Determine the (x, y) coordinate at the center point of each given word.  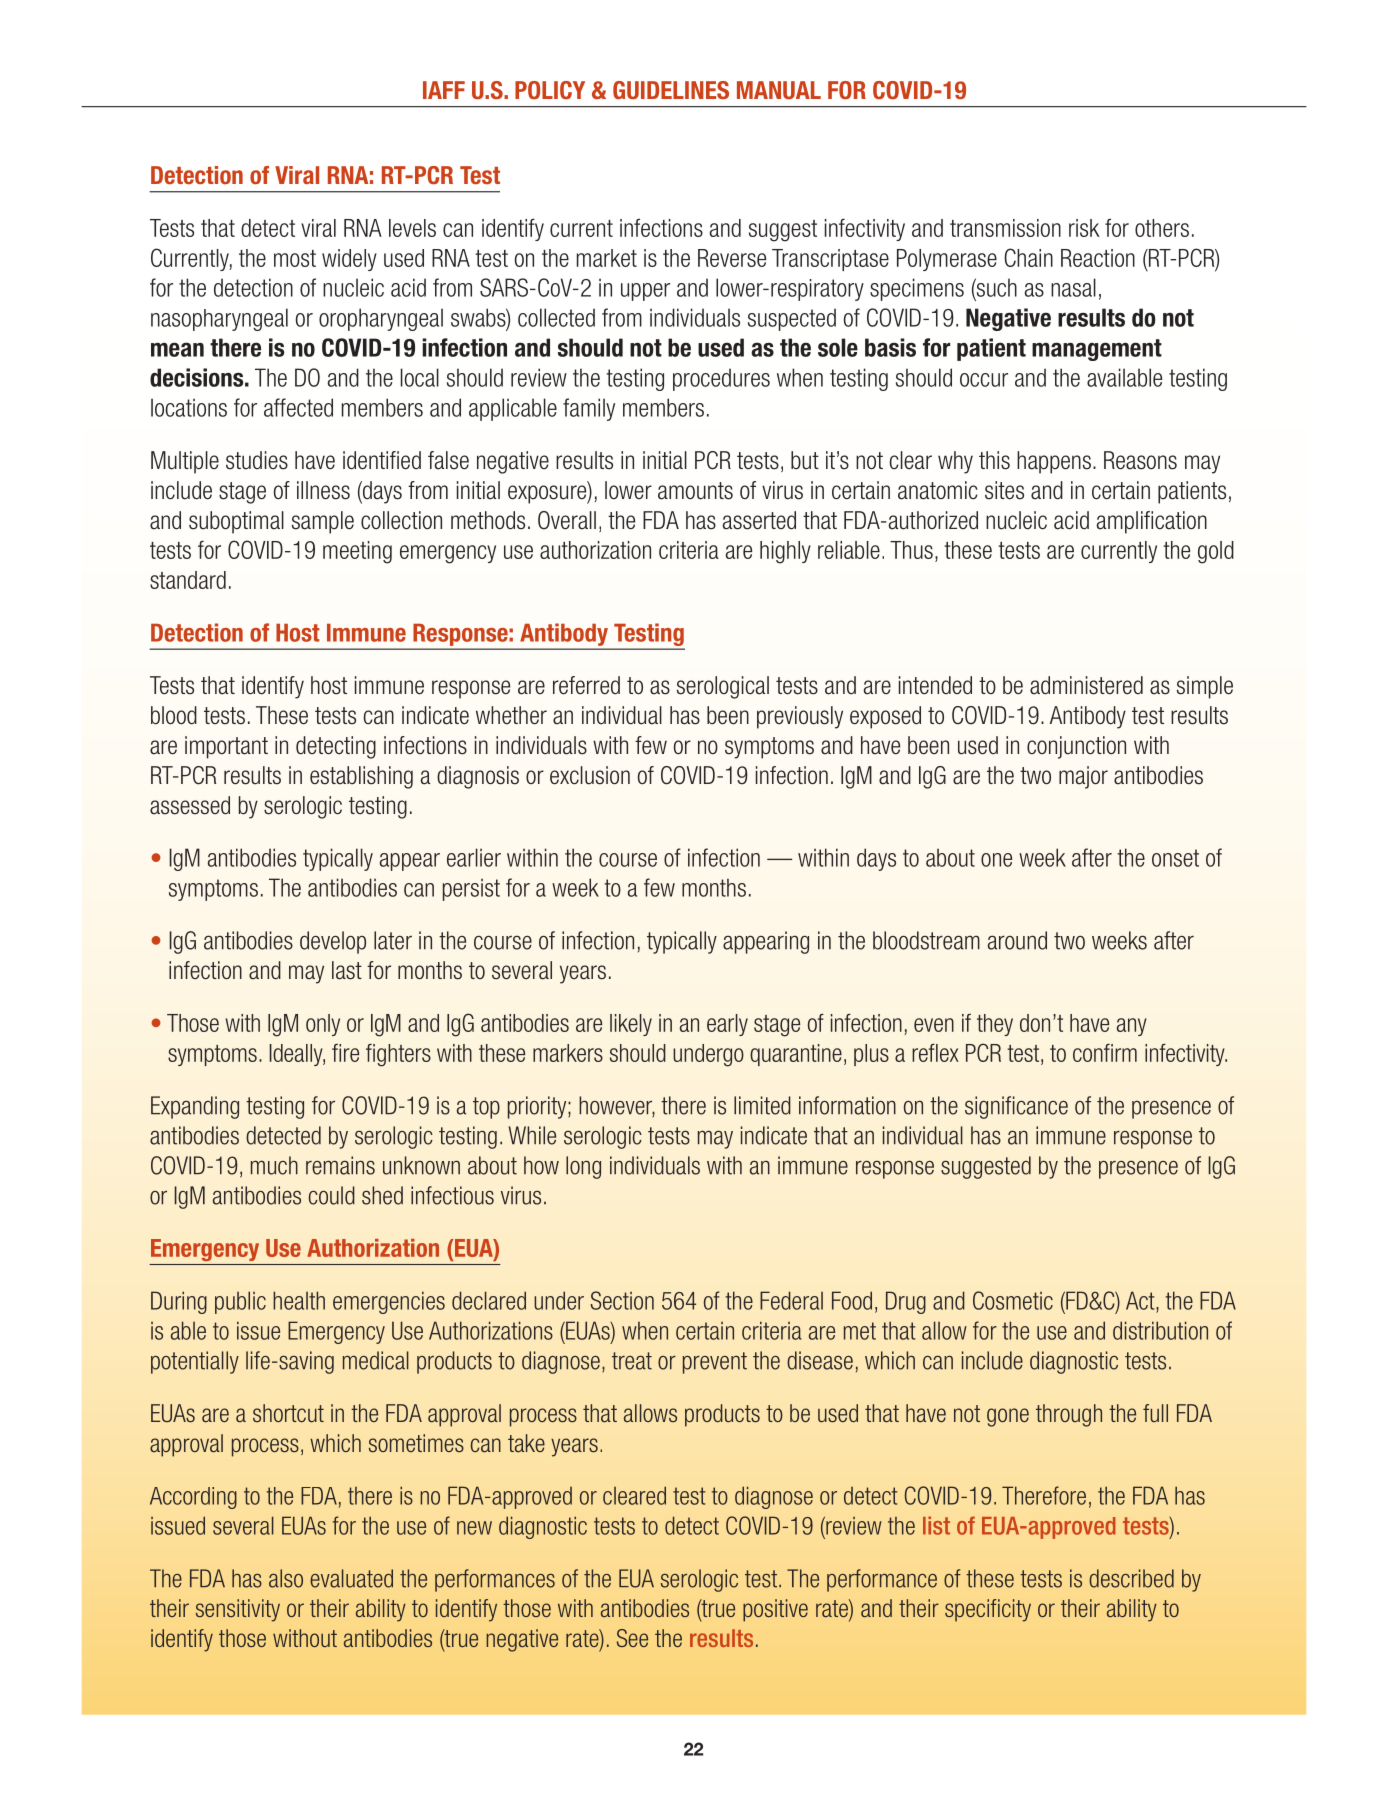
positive (775, 1610)
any (1132, 1027)
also (286, 1578)
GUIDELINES (671, 90)
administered (1086, 685)
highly (785, 552)
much (274, 1165)
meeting (357, 552)
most (295, 258)
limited (762, 1105)
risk (1084, 228)
